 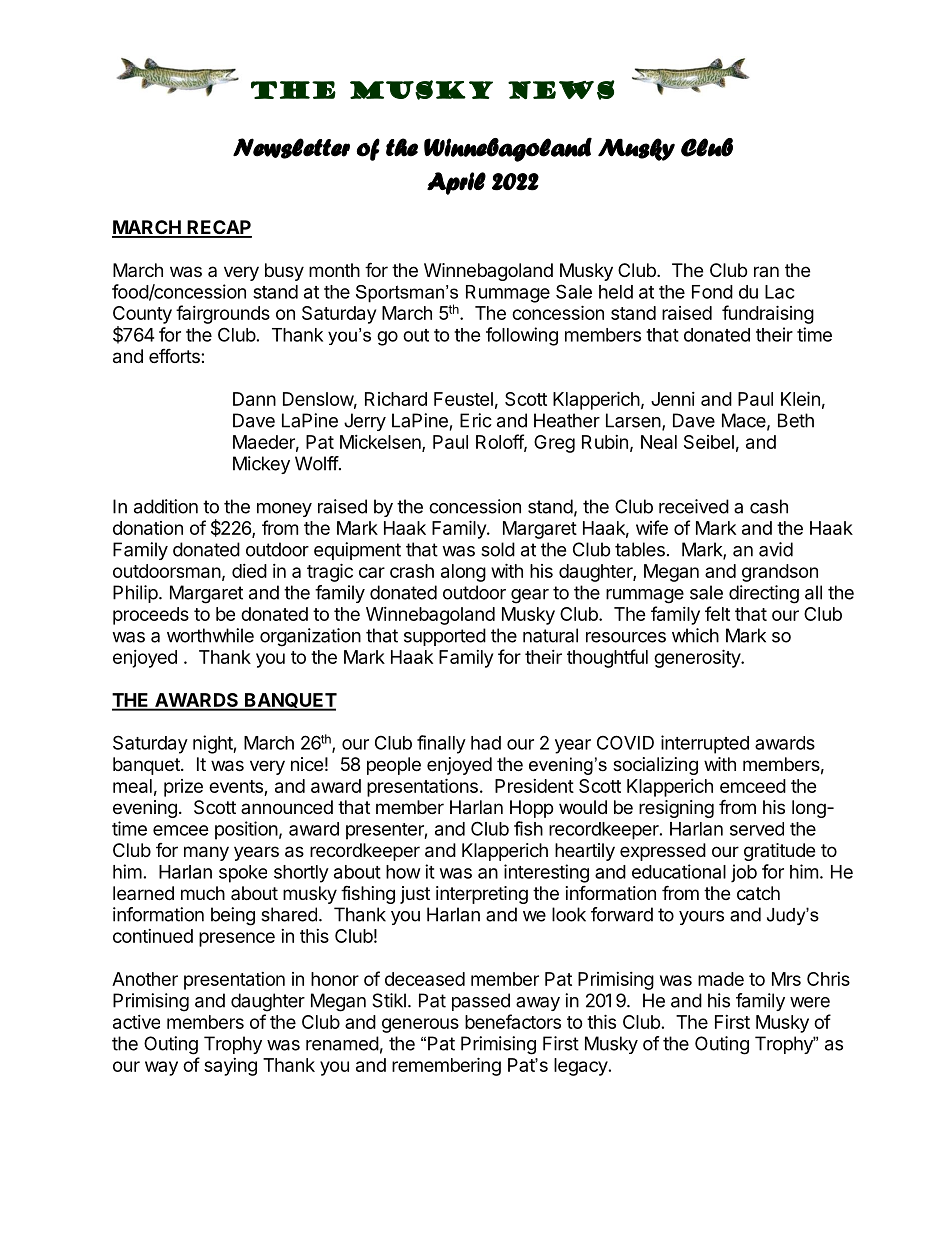 What do you see at coordinates (243, 874) in the page?
I see `spoke` at bounding box center [243, 874].
